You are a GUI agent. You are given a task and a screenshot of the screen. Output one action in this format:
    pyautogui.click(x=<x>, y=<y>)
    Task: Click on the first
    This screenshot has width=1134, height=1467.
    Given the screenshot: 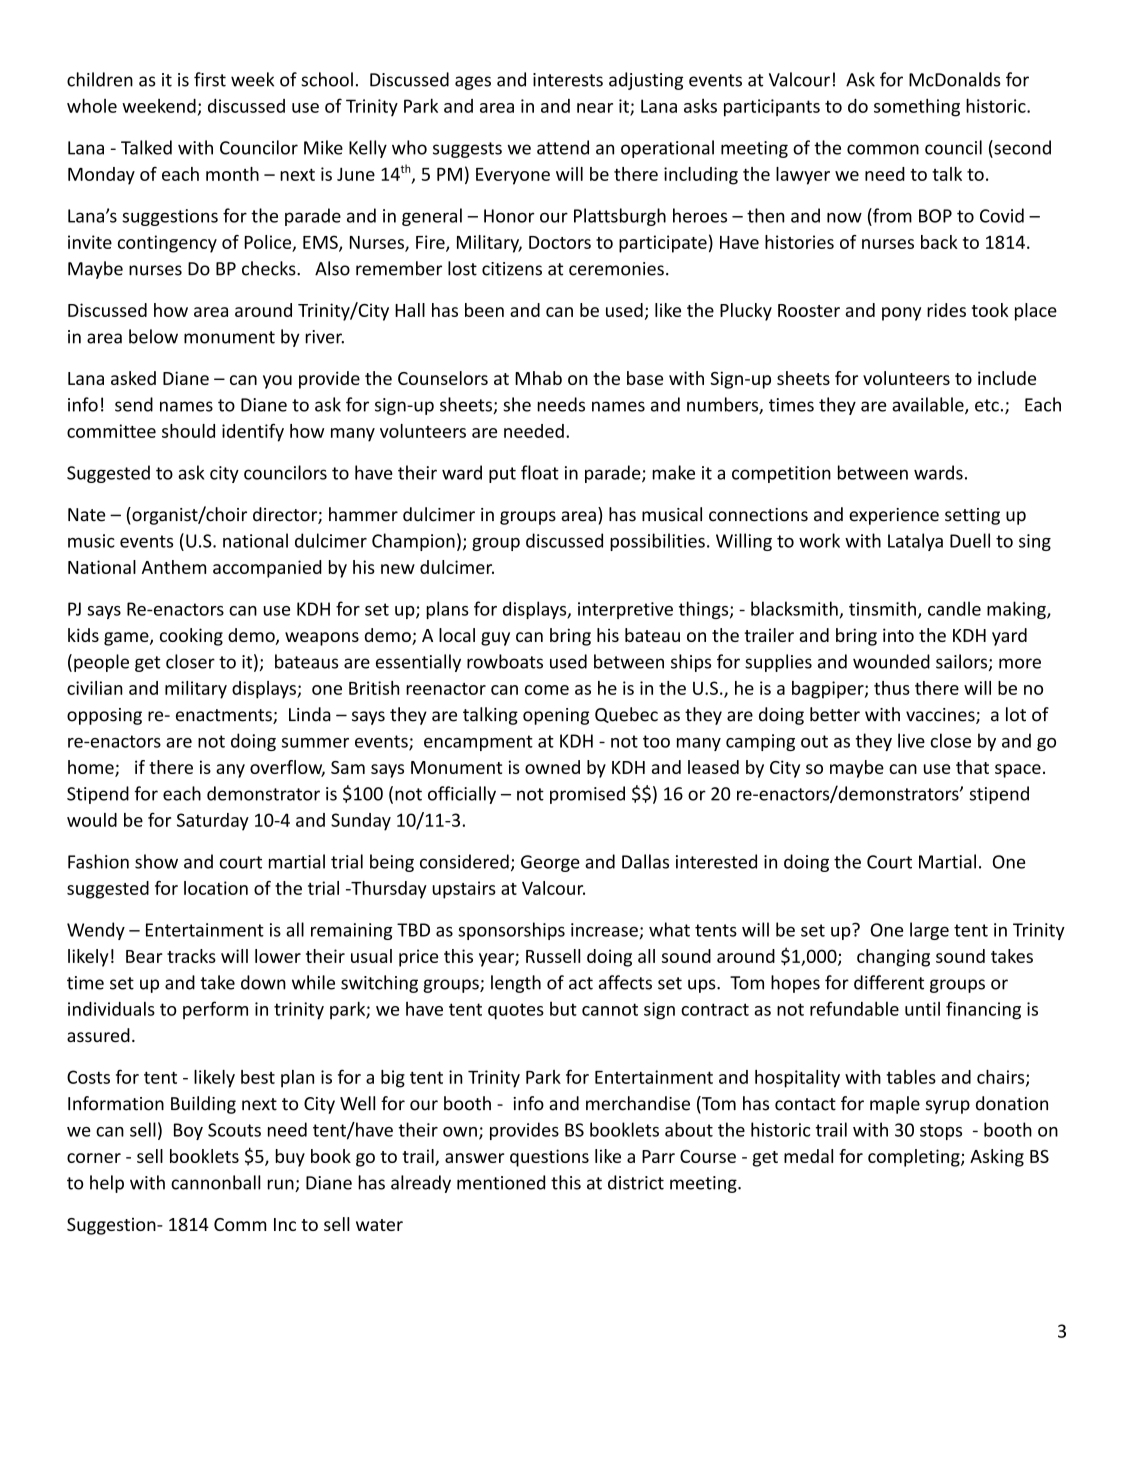 What is the action you would take?
    pyautogui.click(x=210, y=79)
